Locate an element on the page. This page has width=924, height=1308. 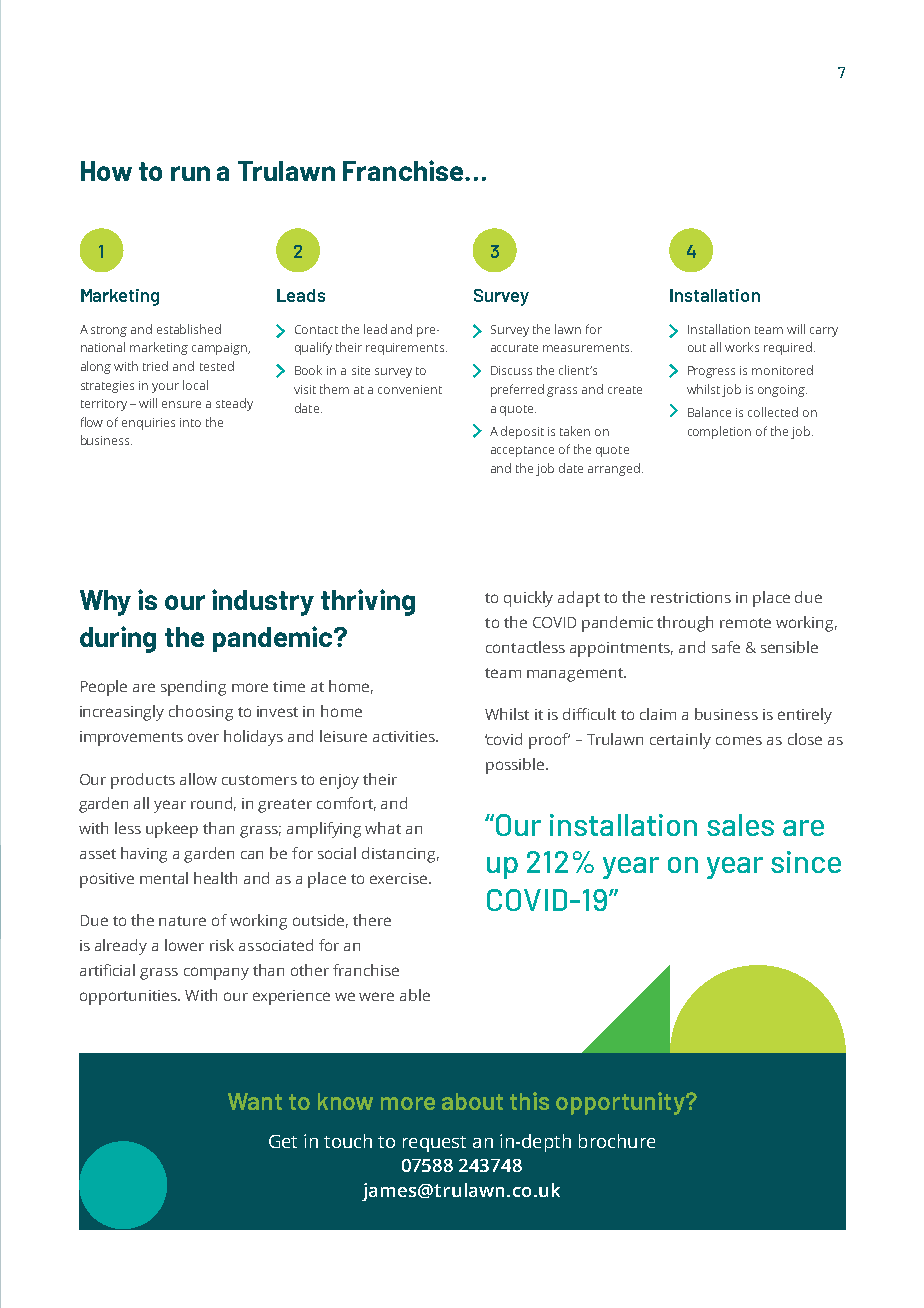
opportunity is located at coordinates (621, 1103).
